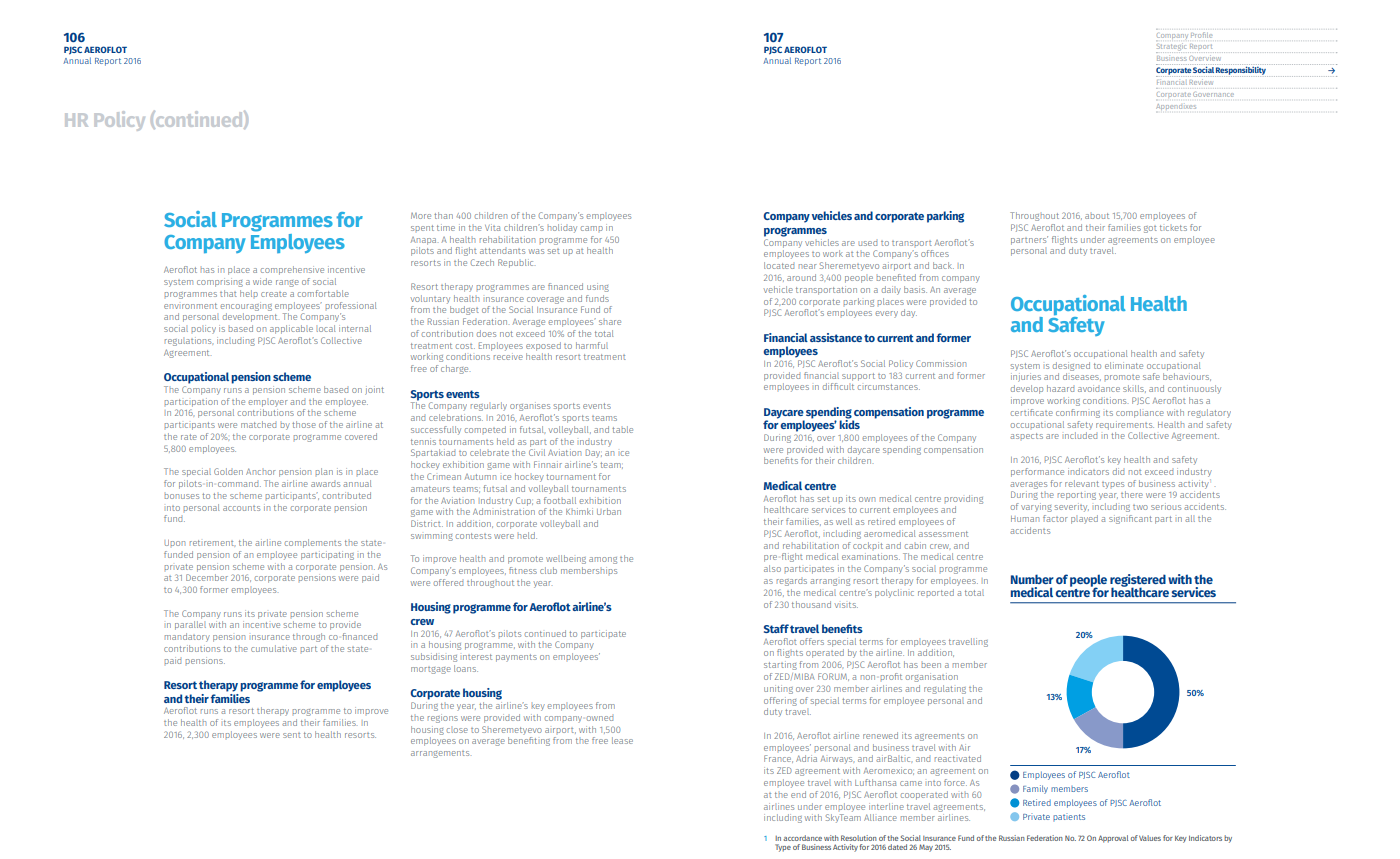  I want to click on those, so click(304, 424).
